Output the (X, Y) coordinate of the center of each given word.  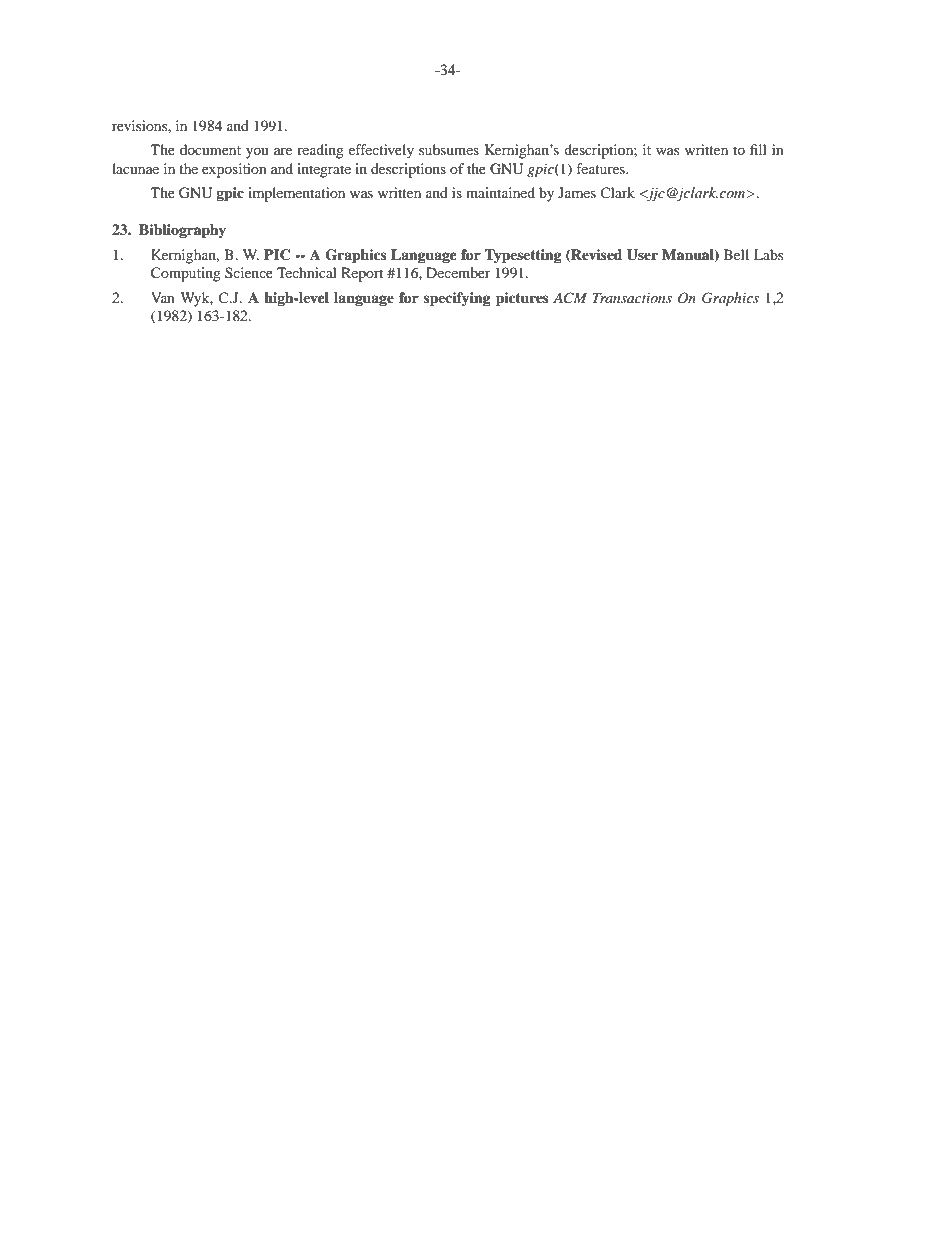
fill (758, 149)
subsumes (449, 149)
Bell (736, 254)
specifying (457, 299)
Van (163, 297)
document (210, 149)
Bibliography (182, 231)
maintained (500, 192)
